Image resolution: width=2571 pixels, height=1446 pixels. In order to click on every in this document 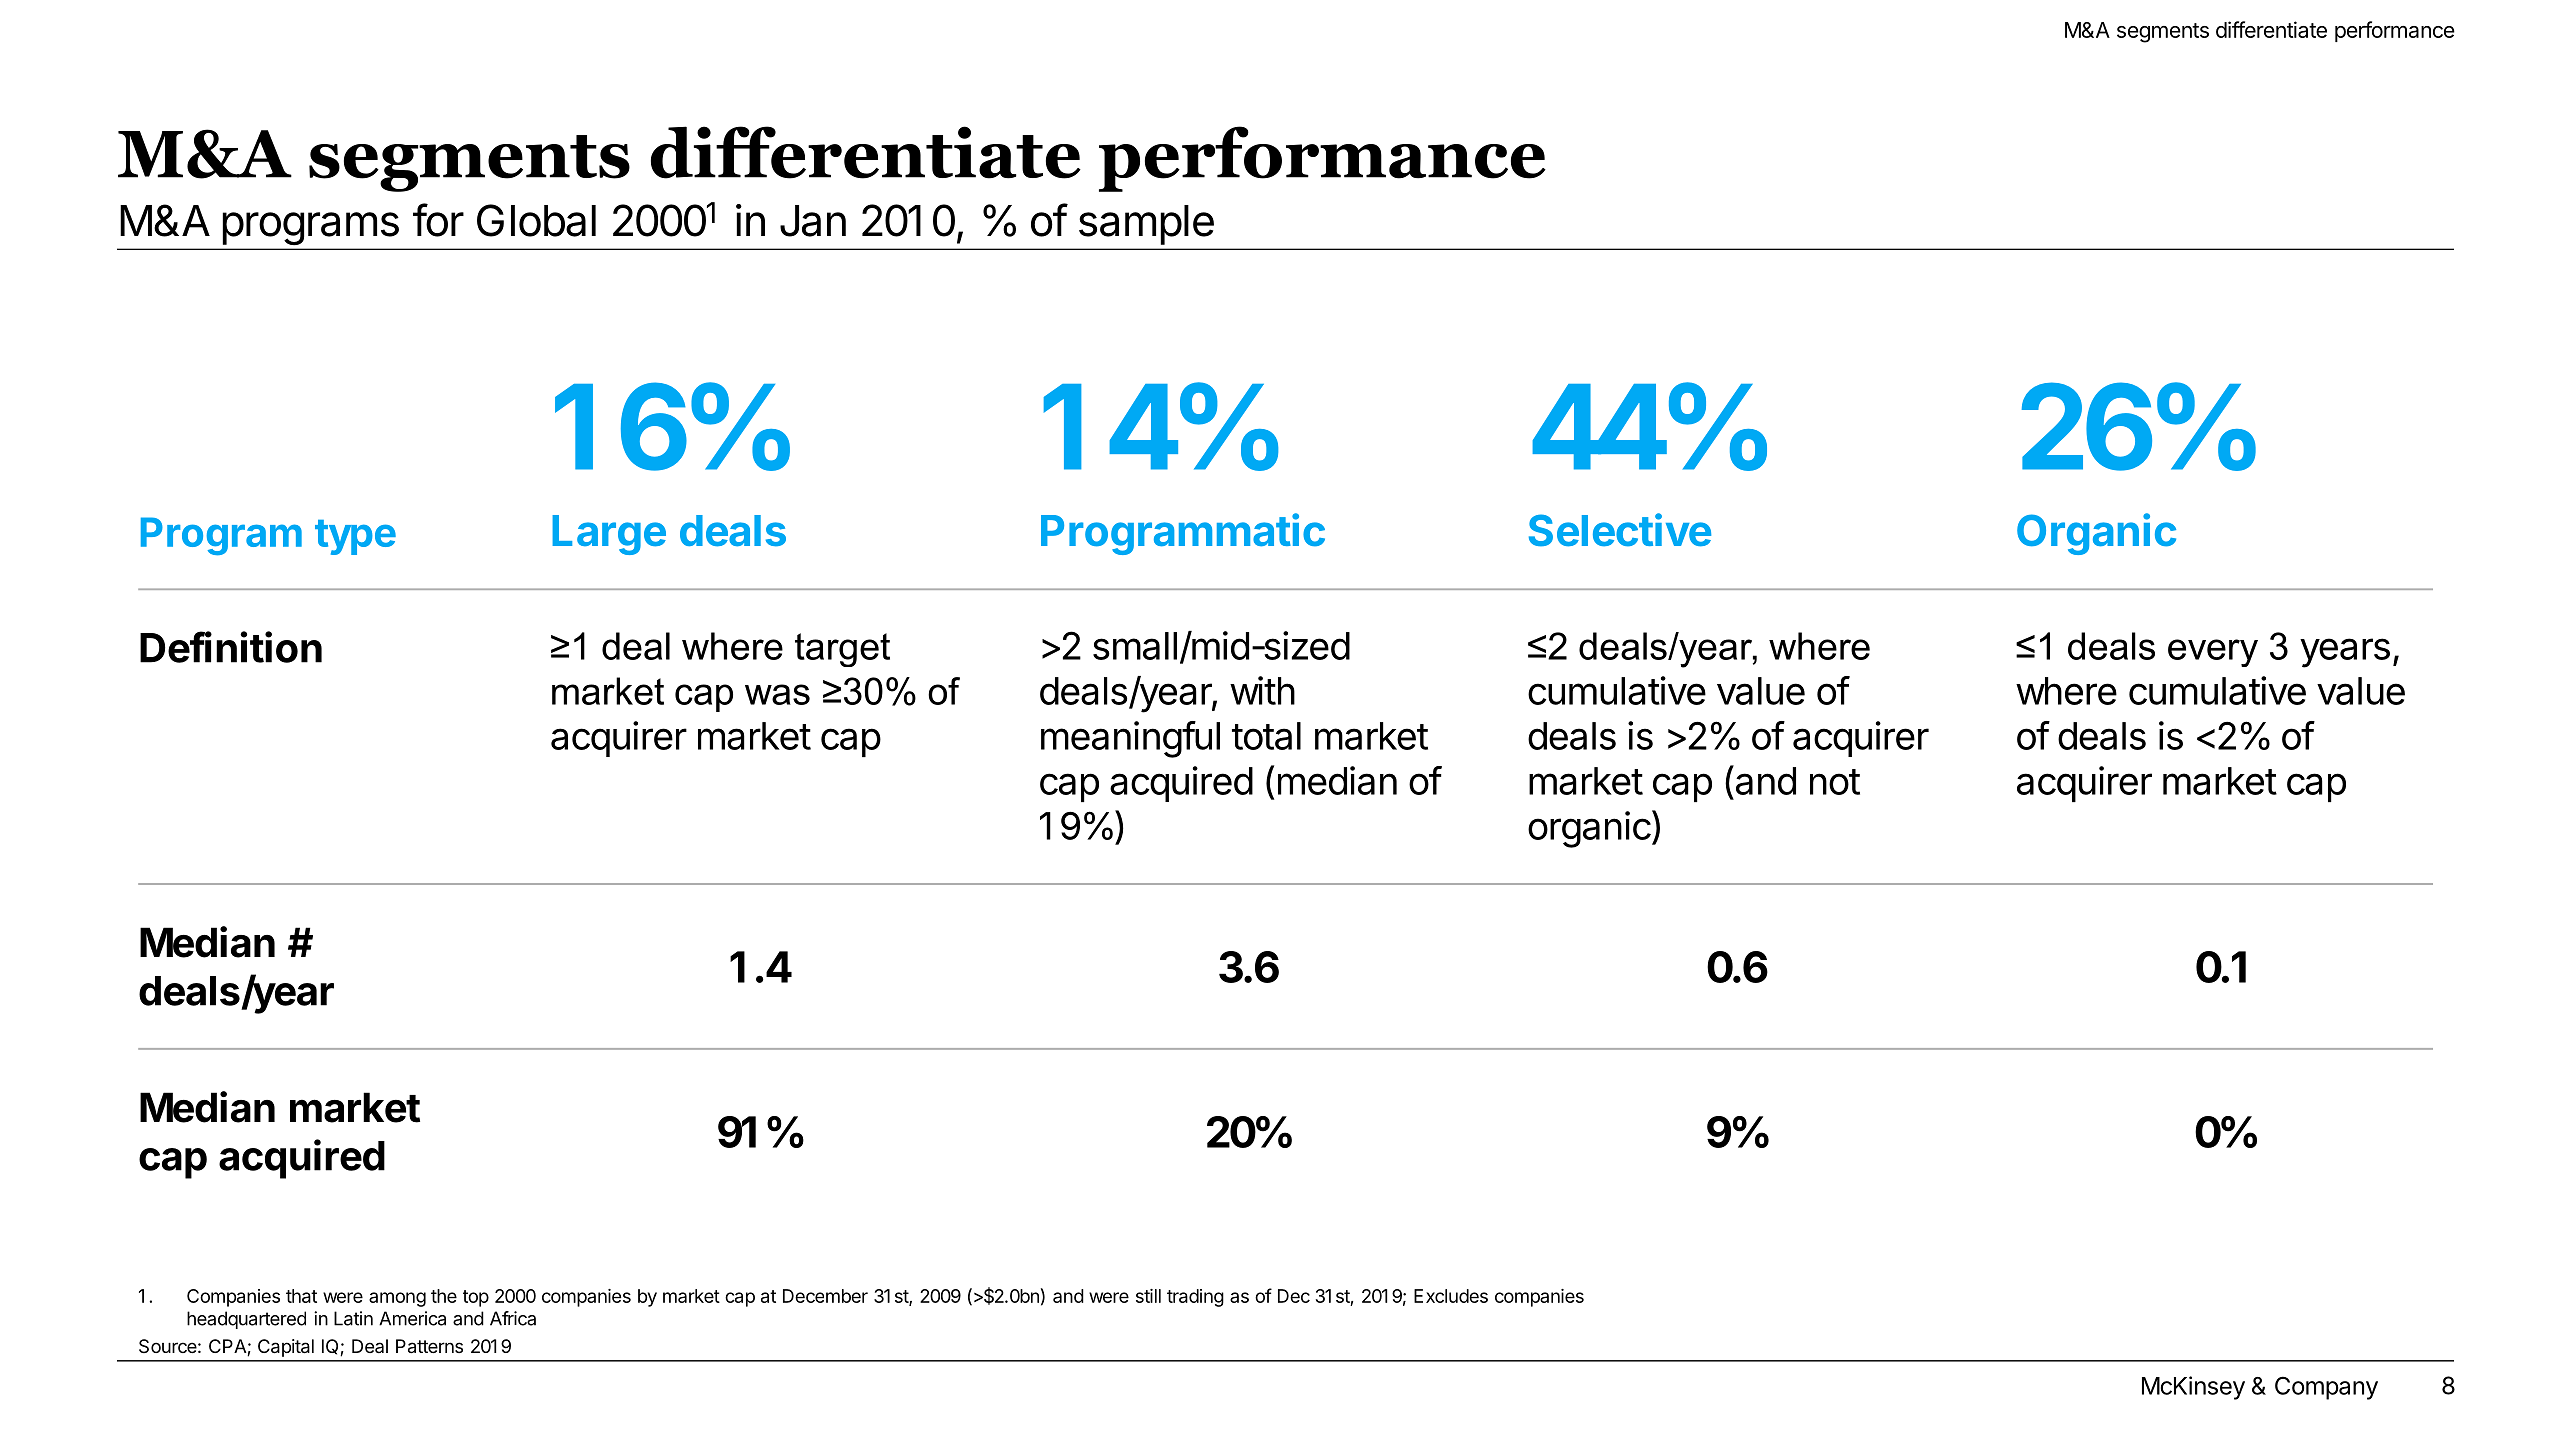, I will do `click(2213, 653)`.
